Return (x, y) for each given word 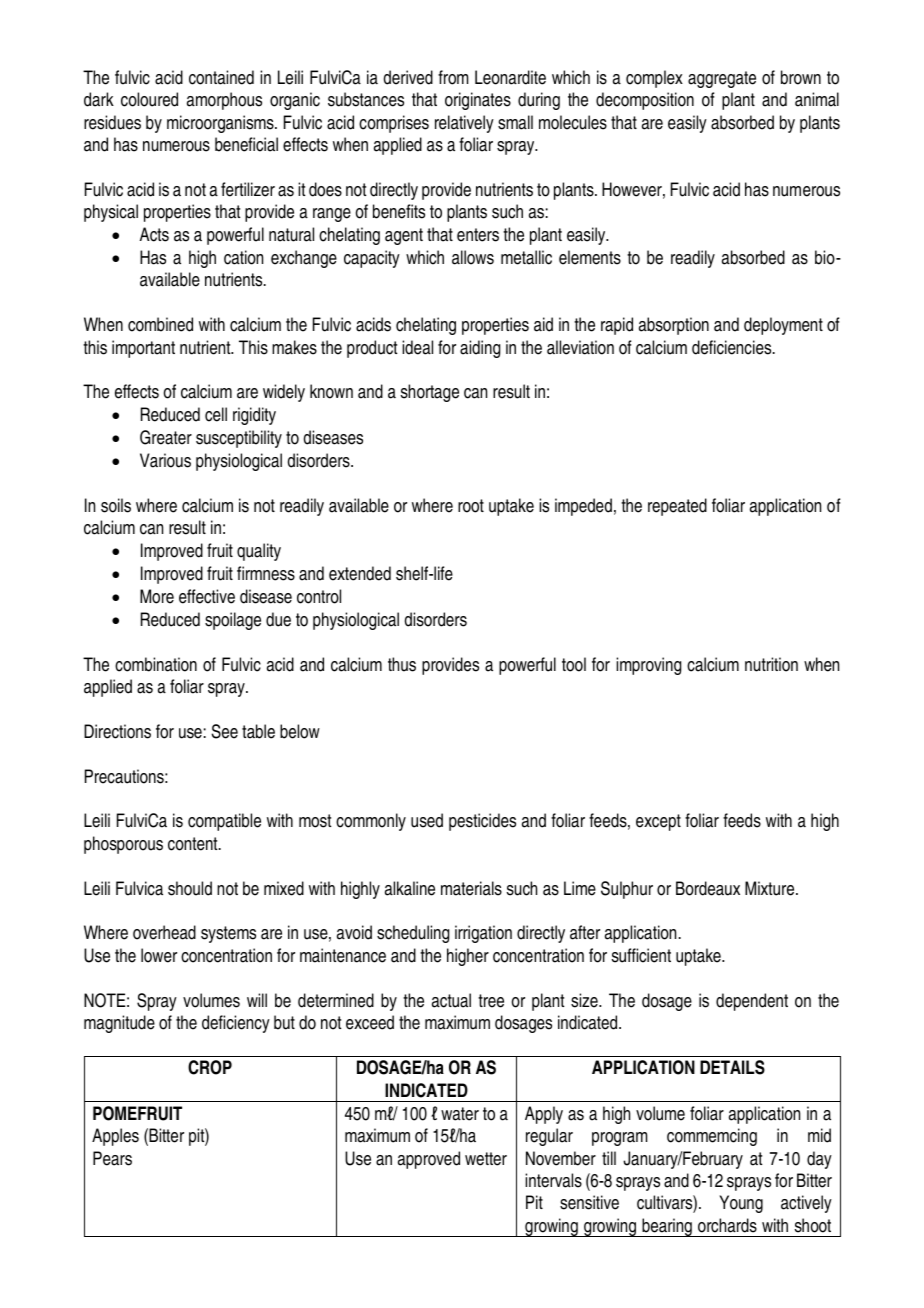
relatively (464, 124)
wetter (486, 1159)
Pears (112, 1158)
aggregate (722, 79)
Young (741, 1204)
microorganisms (221, 124)
